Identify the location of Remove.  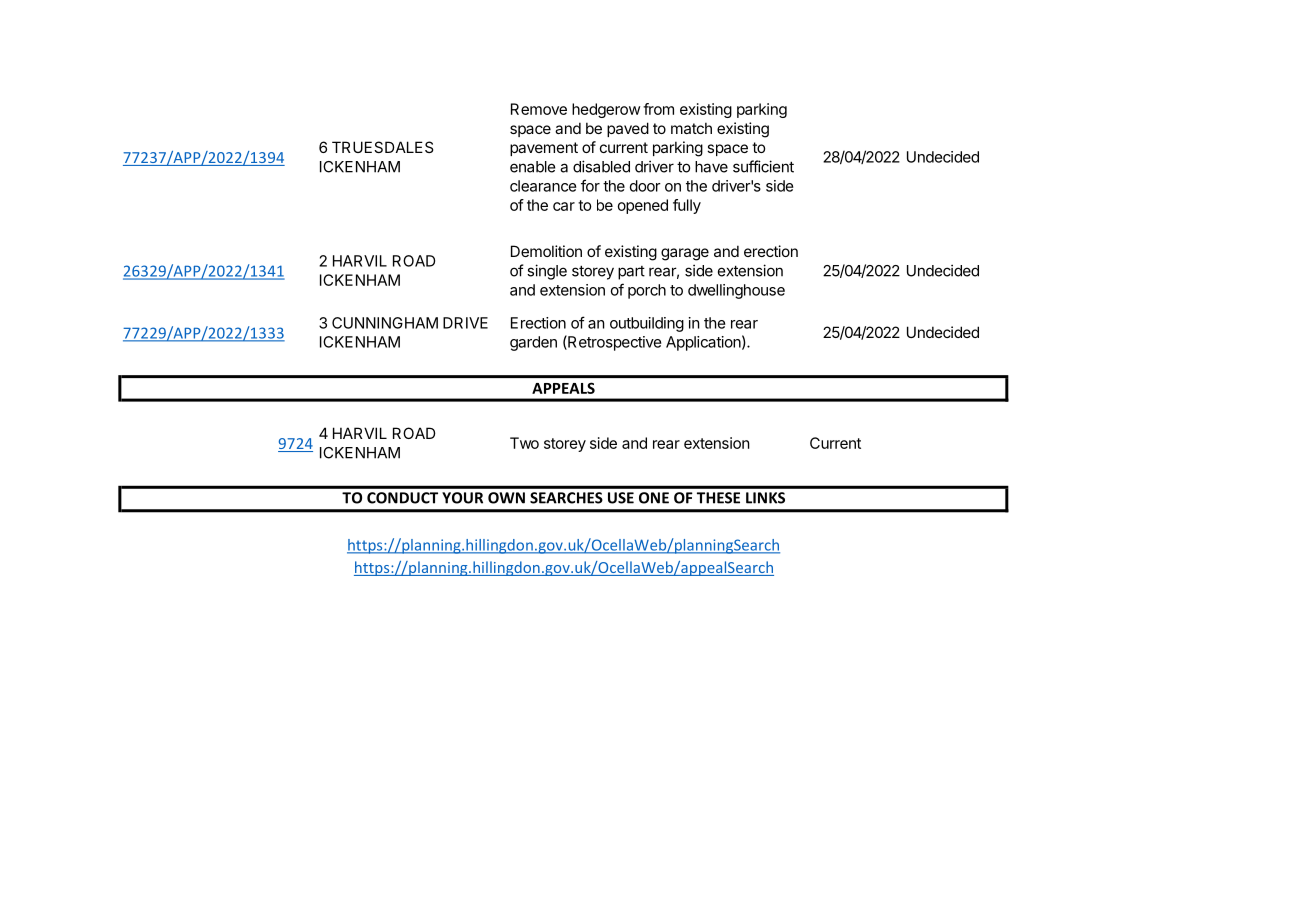
(539, 109).
